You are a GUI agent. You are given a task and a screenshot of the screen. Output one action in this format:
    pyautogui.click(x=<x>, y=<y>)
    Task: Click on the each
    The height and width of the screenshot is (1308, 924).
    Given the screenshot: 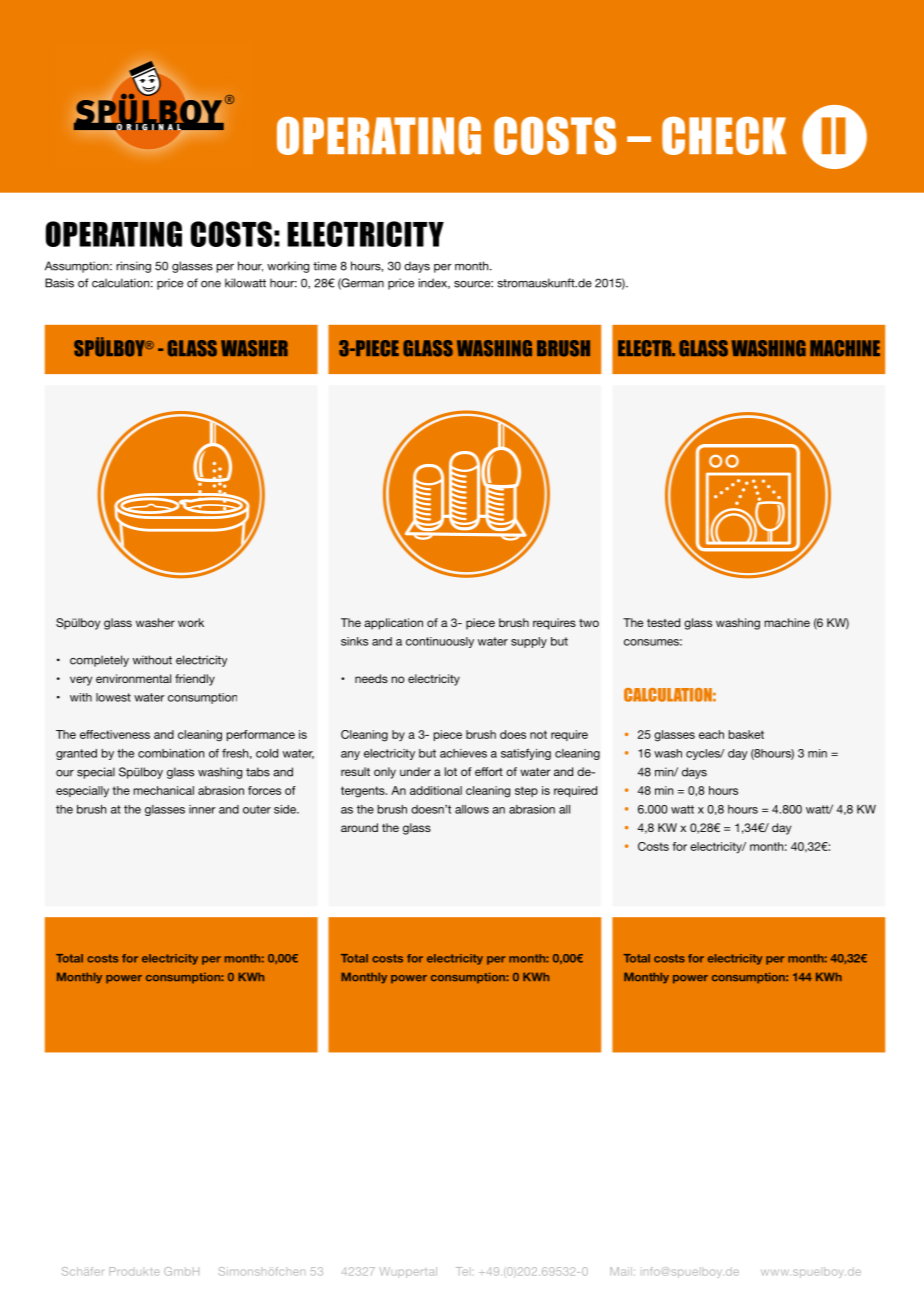 What is the action you would take?
    pyautogui.click(x=711, y=734)
